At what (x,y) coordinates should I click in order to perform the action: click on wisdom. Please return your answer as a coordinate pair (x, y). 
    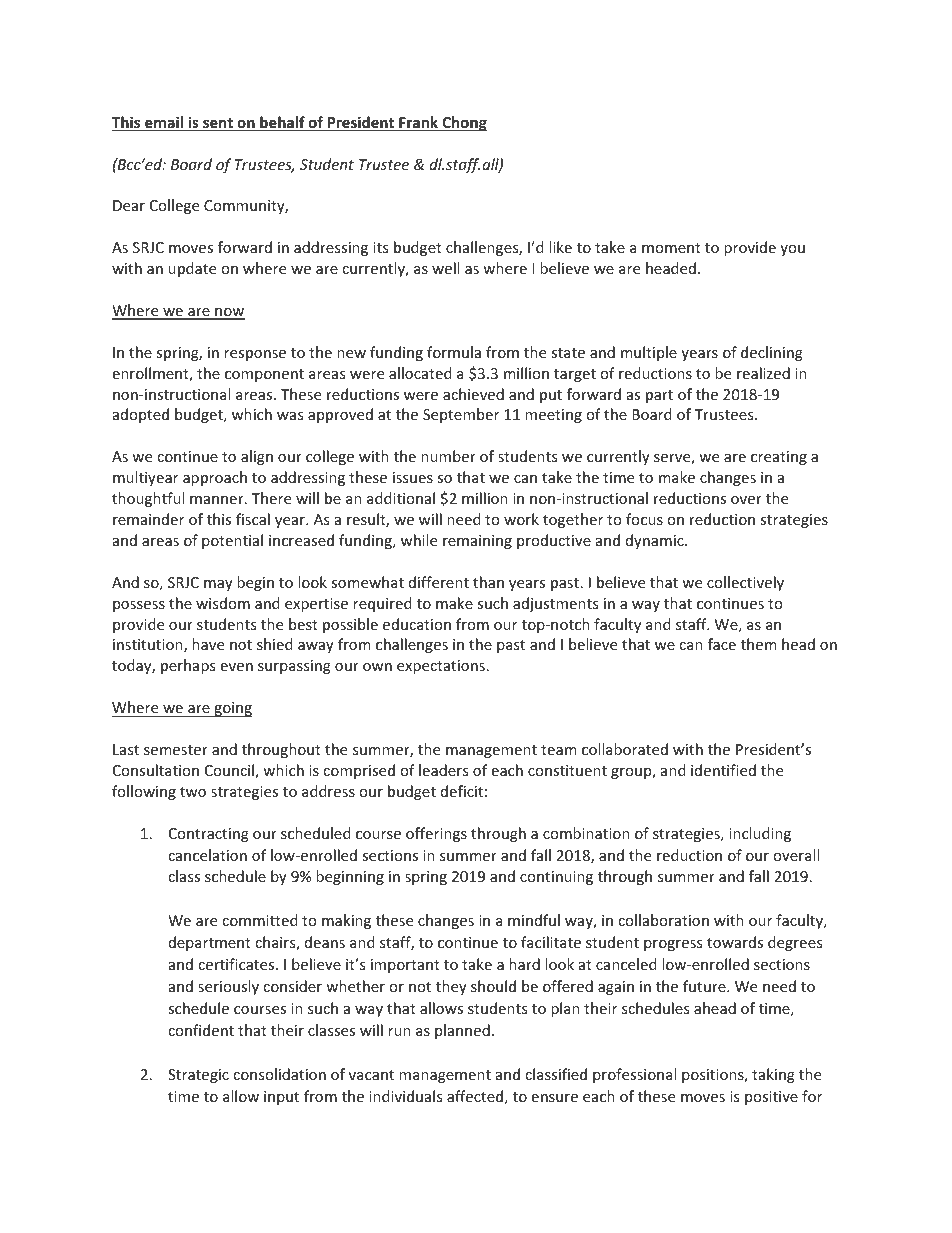
    Looking at the image, I should click on (223, 603).
